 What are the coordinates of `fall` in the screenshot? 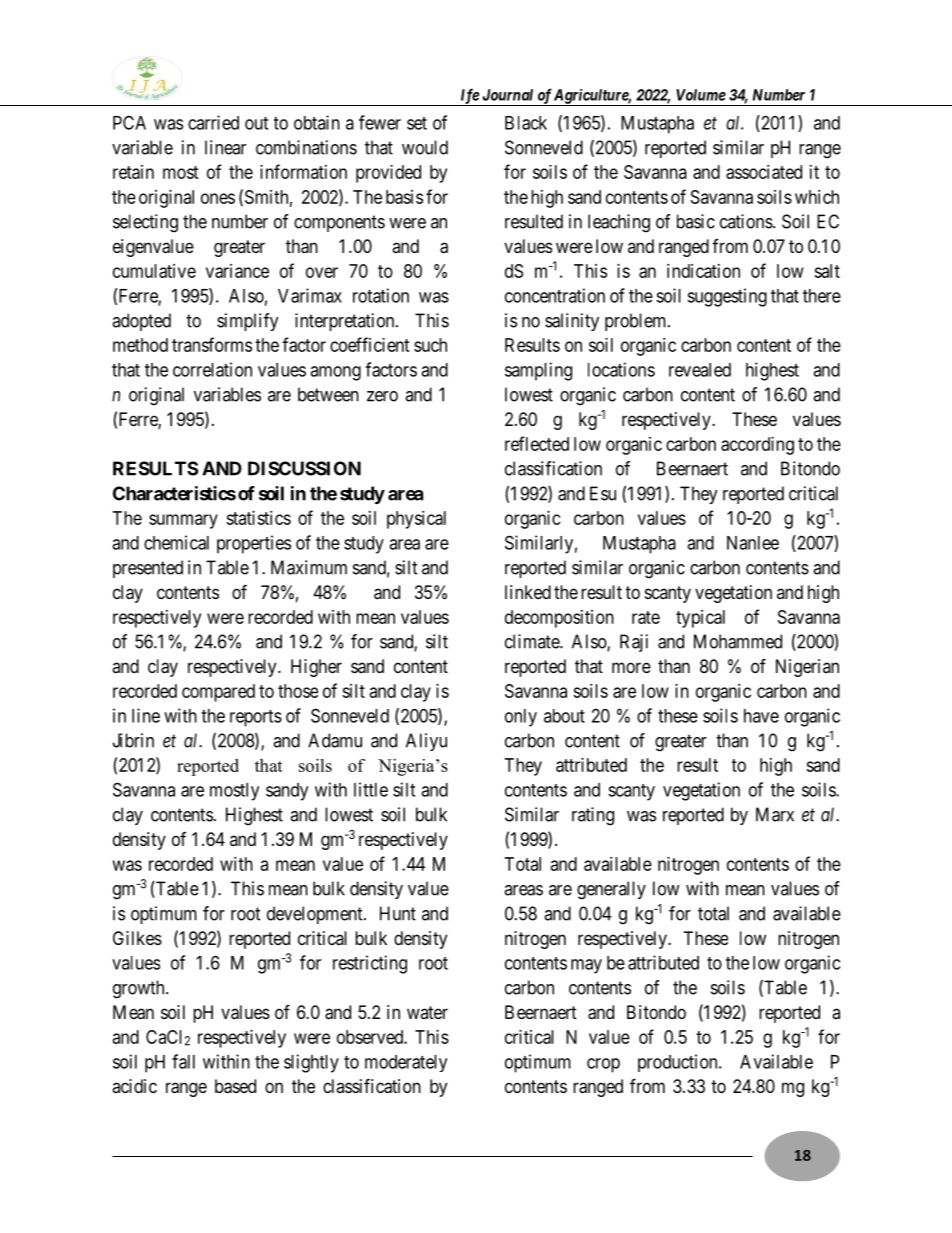 It's located at (183, 1061).
